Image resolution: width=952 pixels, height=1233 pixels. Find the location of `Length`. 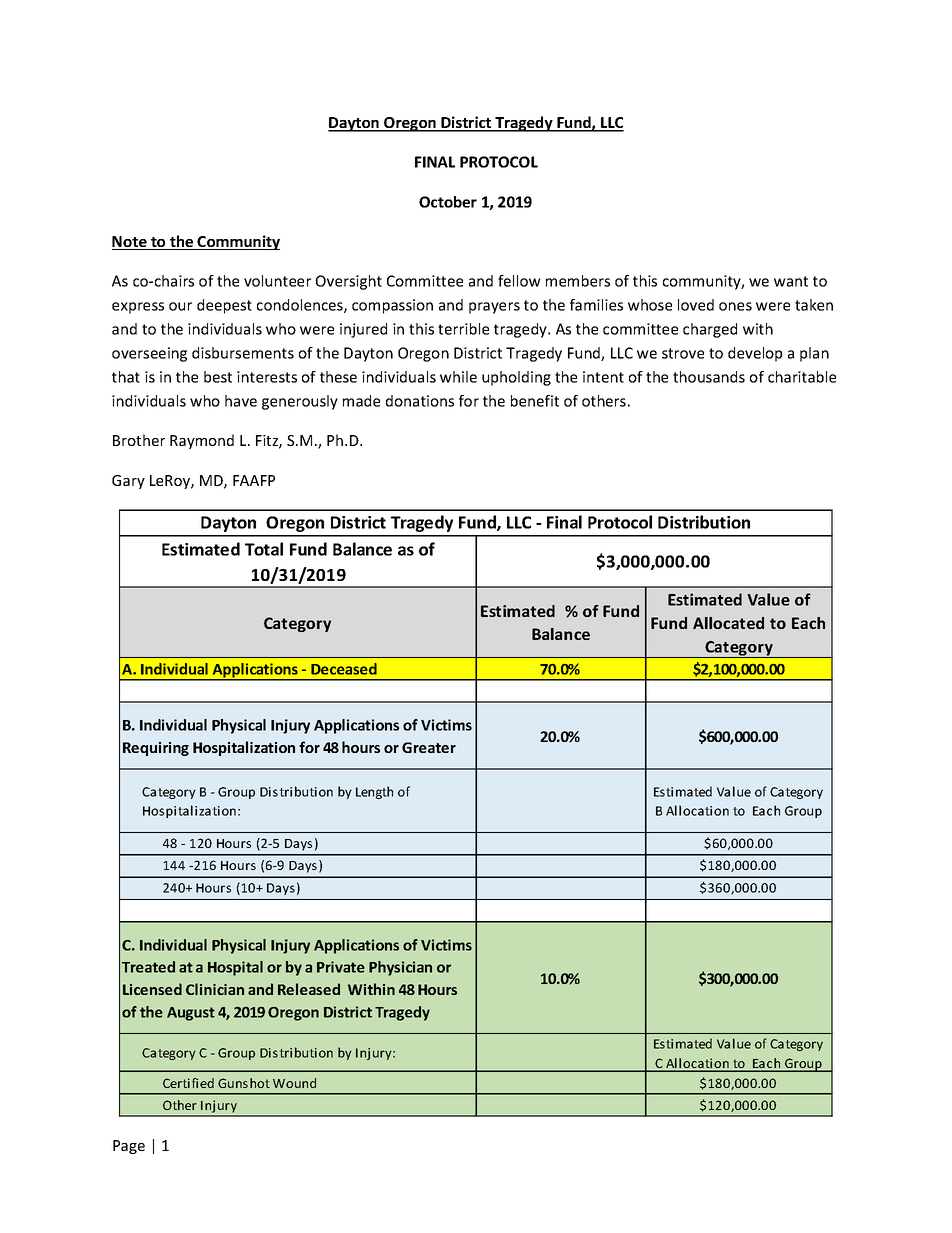

Length is located at coordinates (374, 792).
